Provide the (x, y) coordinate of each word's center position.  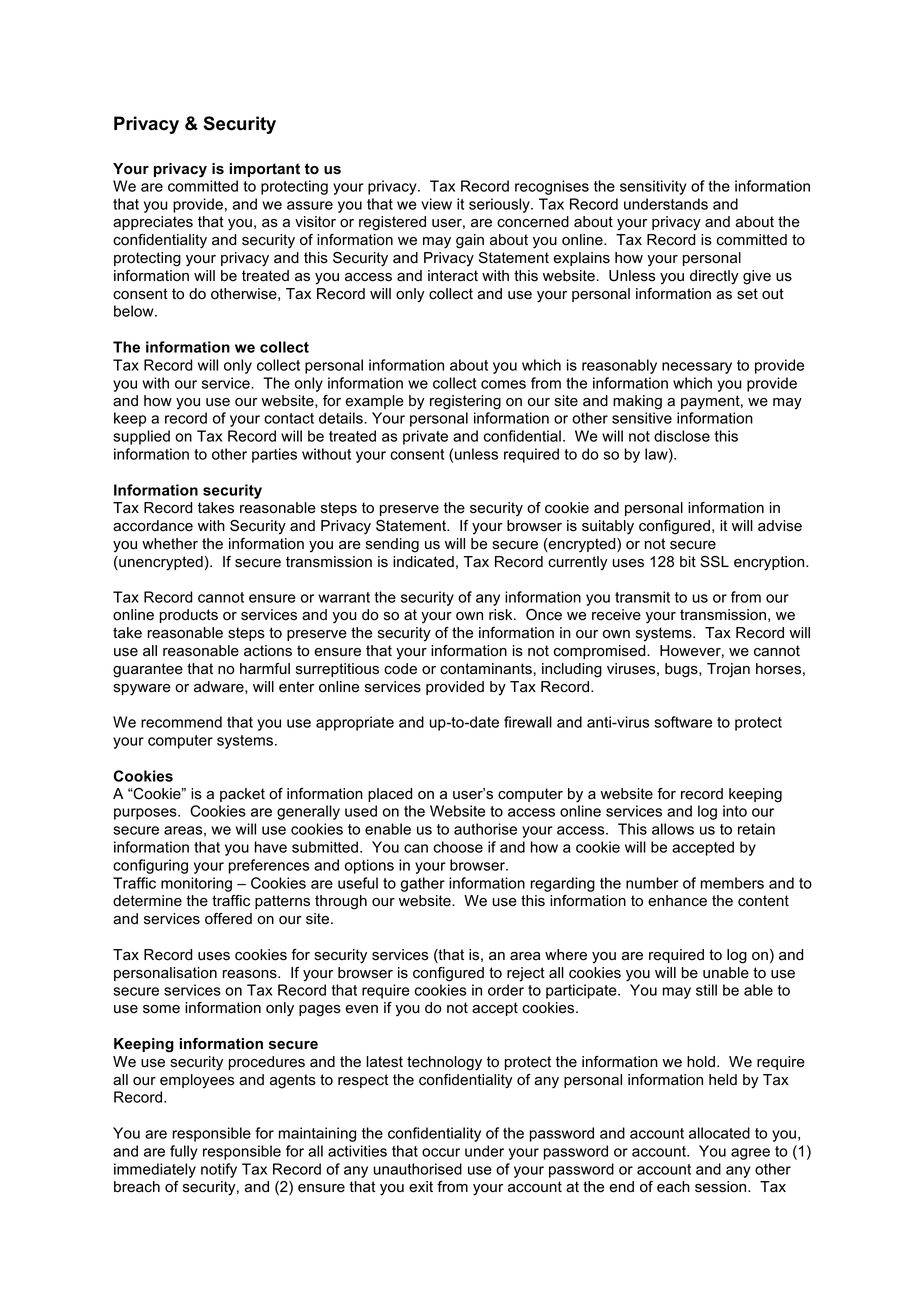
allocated (719, 1133)
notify (219, 1170)
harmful (265, 669)
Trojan (728, 670)
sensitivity (653, 187)
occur (441, 1152)
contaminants (486, 669)
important (264, 170)
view (436, 204)
